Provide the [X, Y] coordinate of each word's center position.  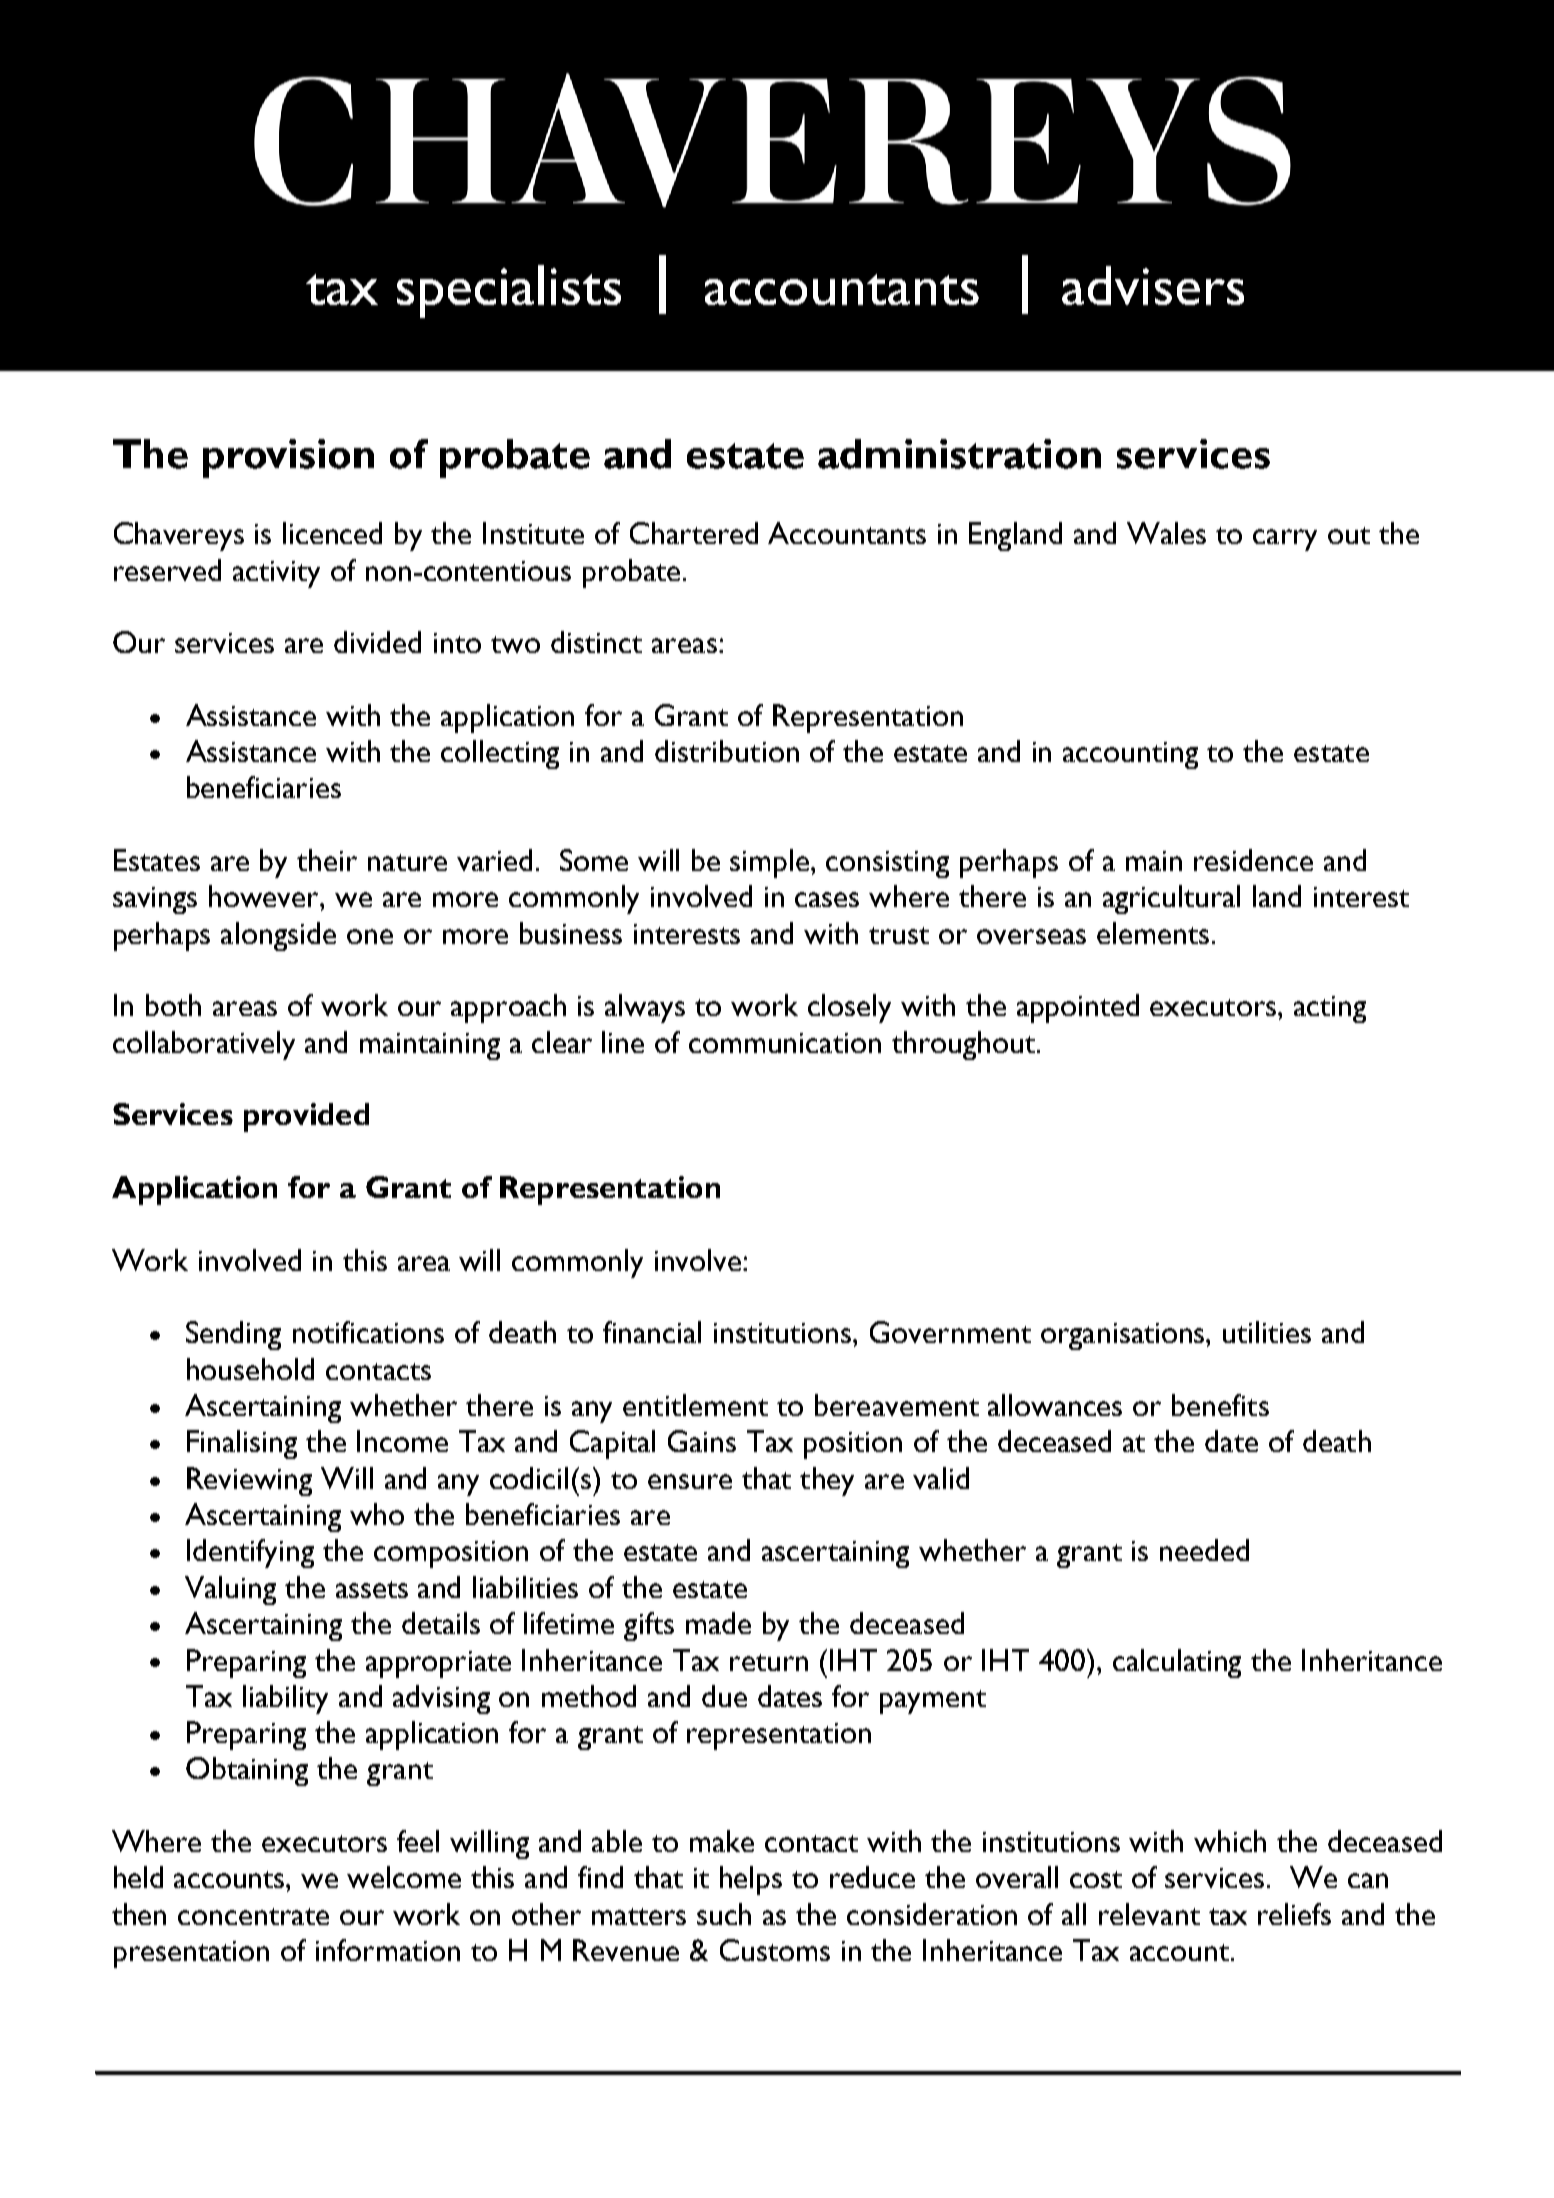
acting [1330, 1009]
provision [288, 458]
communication [785, 1043]
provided [306, 1117]
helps [751, 1880]
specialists [509, 291]
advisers [1153, 285]
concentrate [253, 1916]
